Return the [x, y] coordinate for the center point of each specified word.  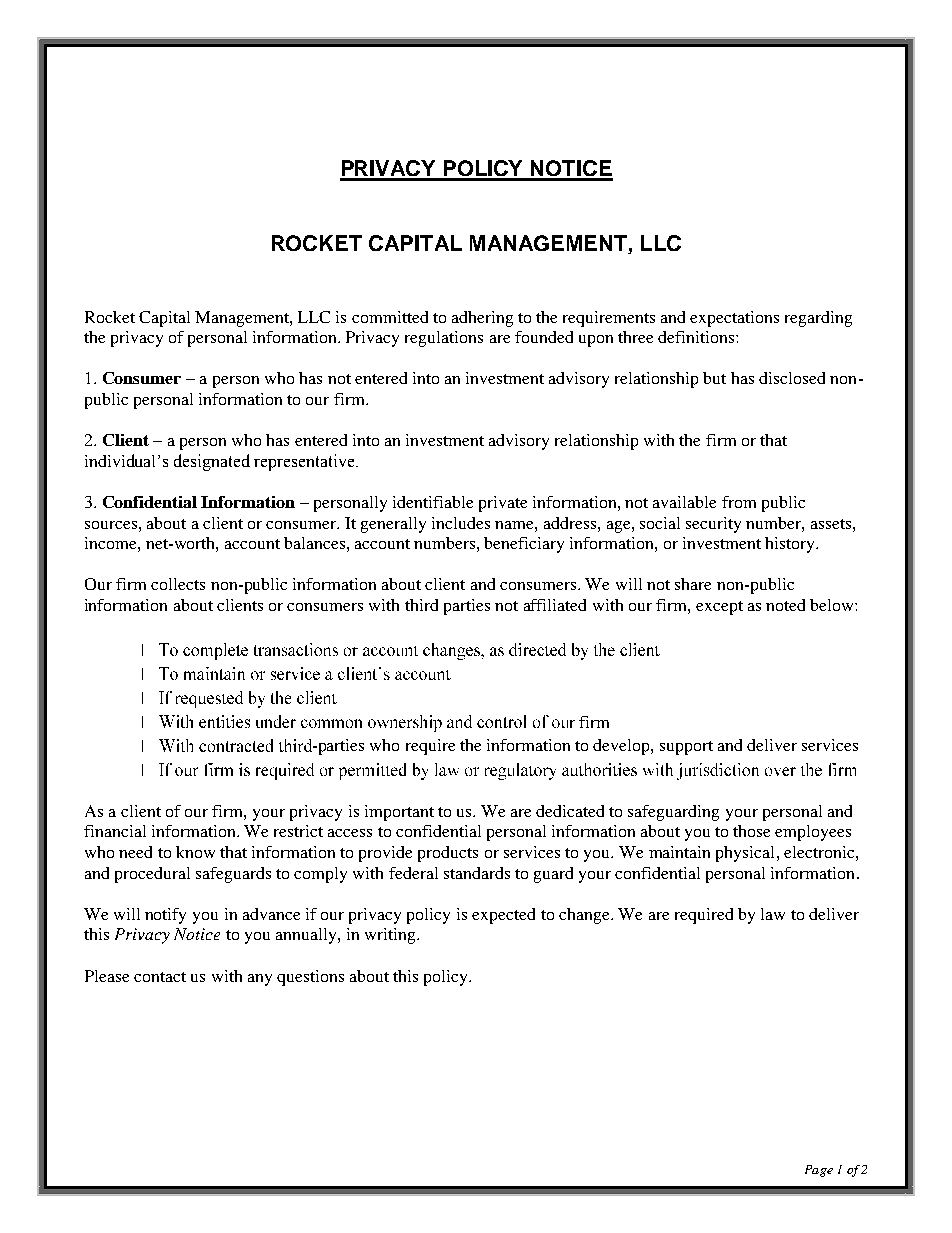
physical [747, 854]
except [719, 608]
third [421, 605]
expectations [734, 319]
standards [477, 873]
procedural [152, 875]
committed [390, 317]
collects [178, 584]
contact [160, 977]
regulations [444, 339]
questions [310, 978]
